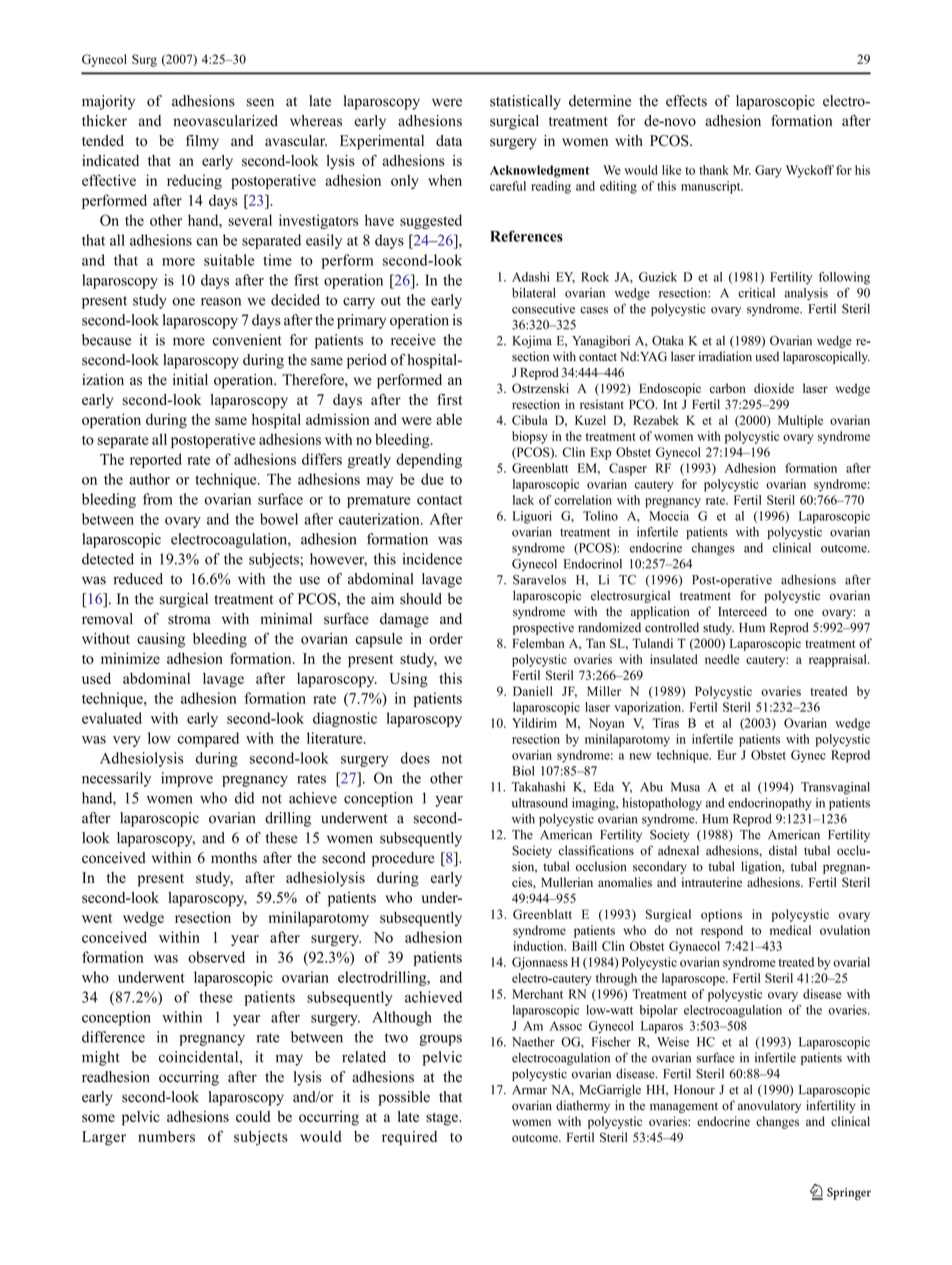  I want to click on order, so click(446, 638).
